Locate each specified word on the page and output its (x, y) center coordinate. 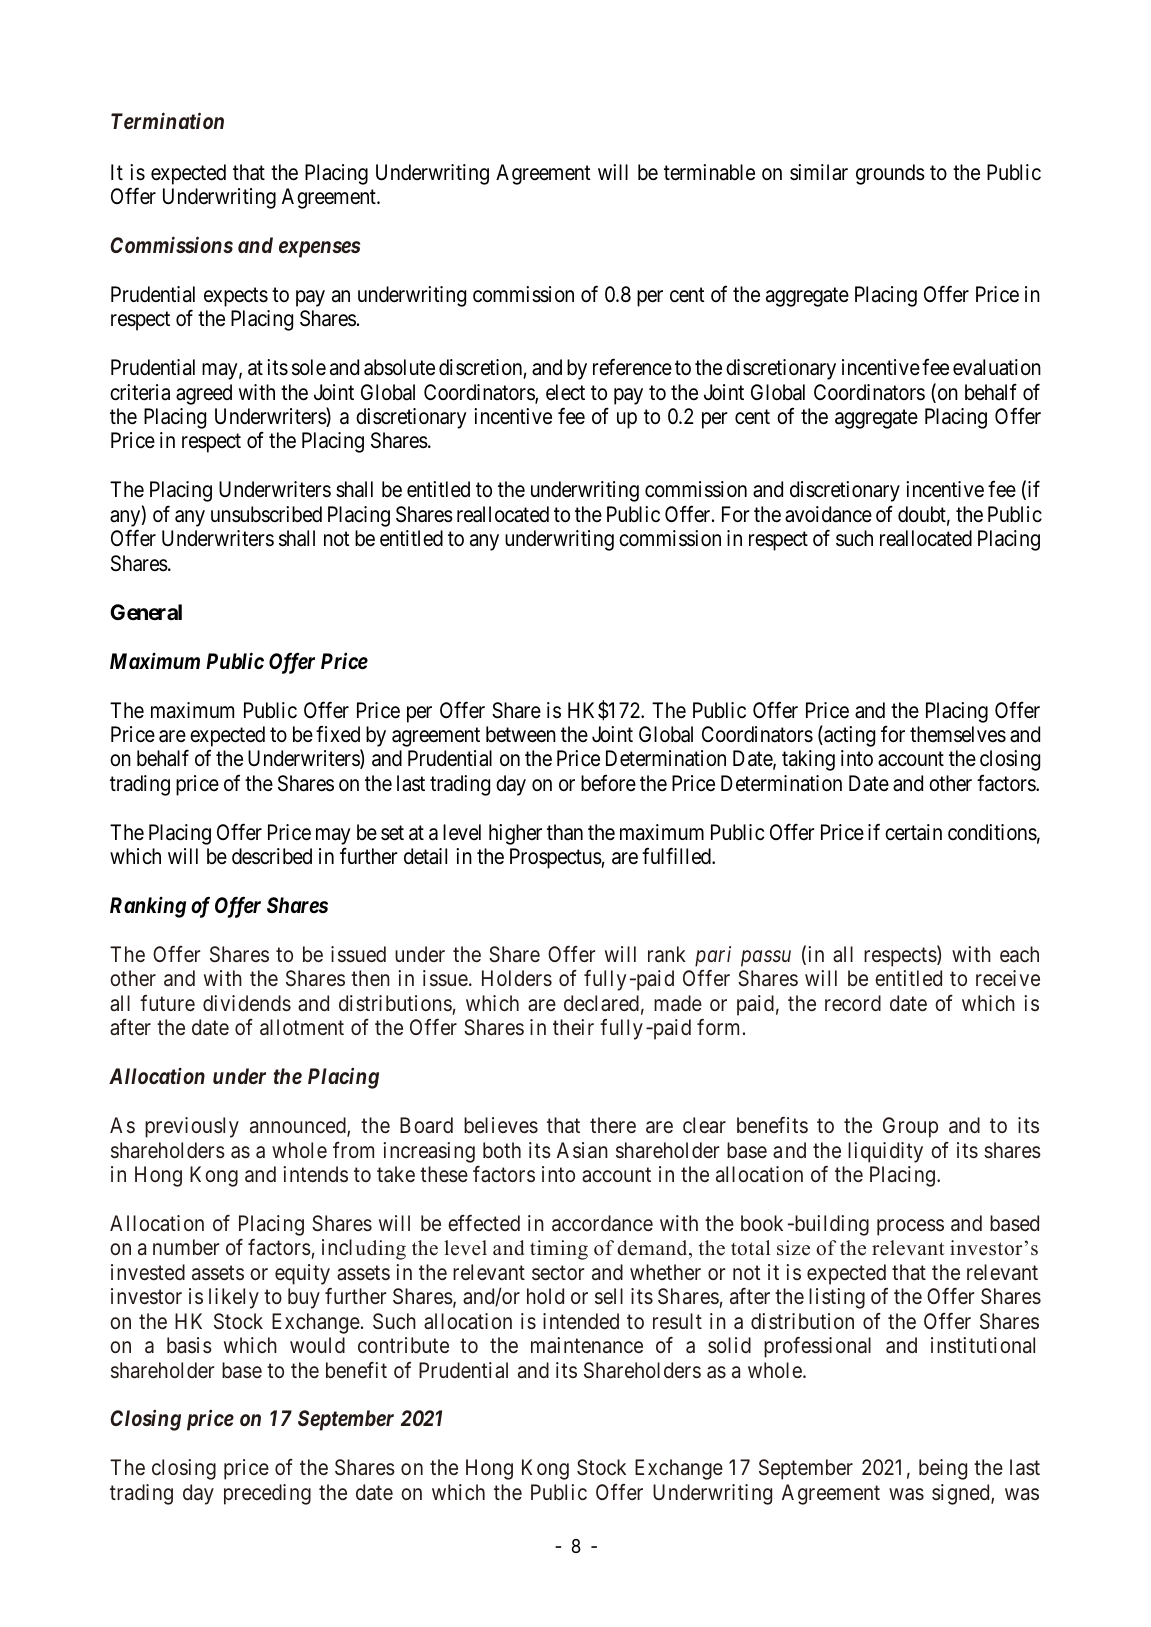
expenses (319, 249)
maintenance (587, 1345)
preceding (267, 1494)
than (565, 832)
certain (913, 832)
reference (632, 367)
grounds (890, 174)
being (943, 1469)
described (272, 856)
